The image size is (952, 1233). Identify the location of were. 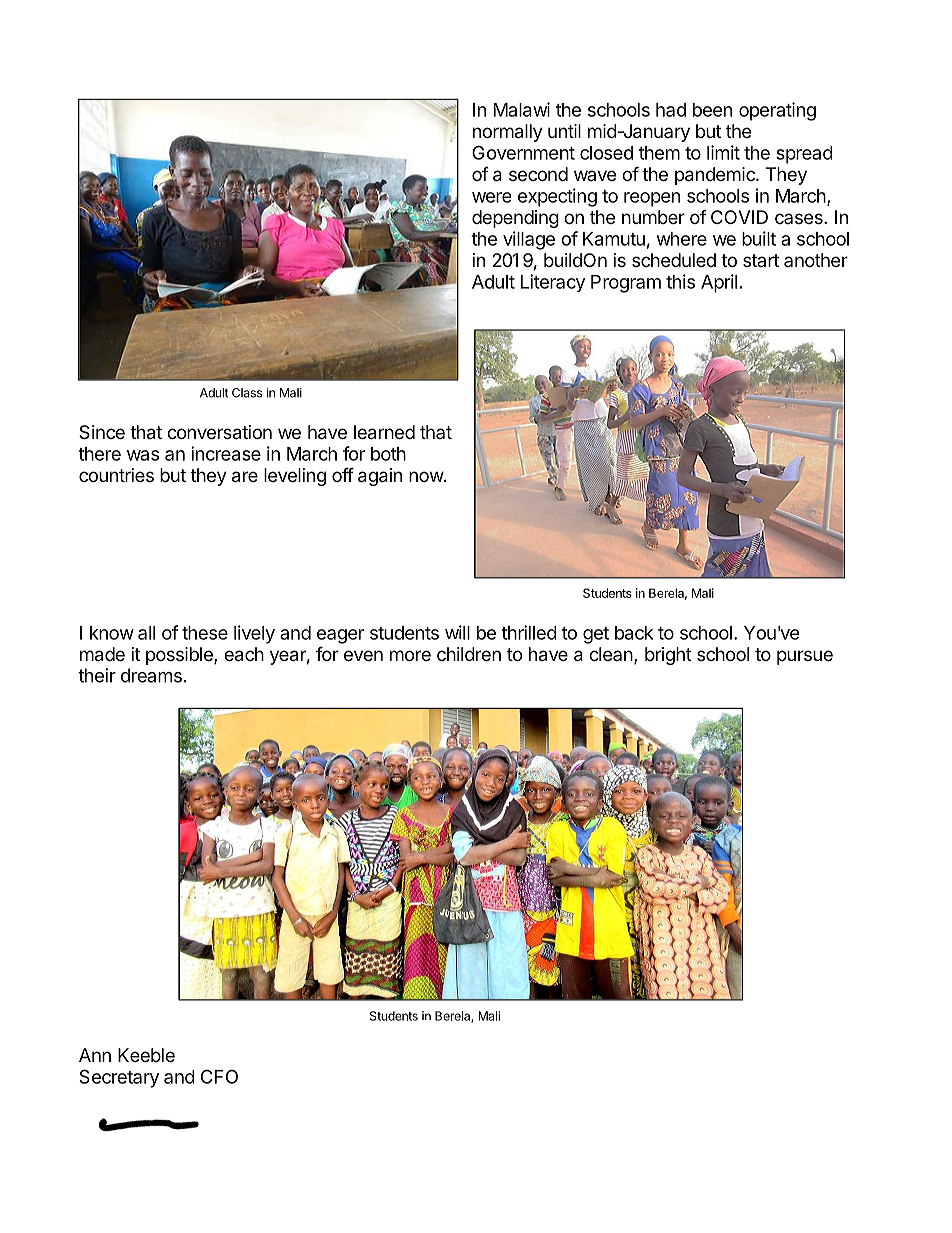
(491, 197).
